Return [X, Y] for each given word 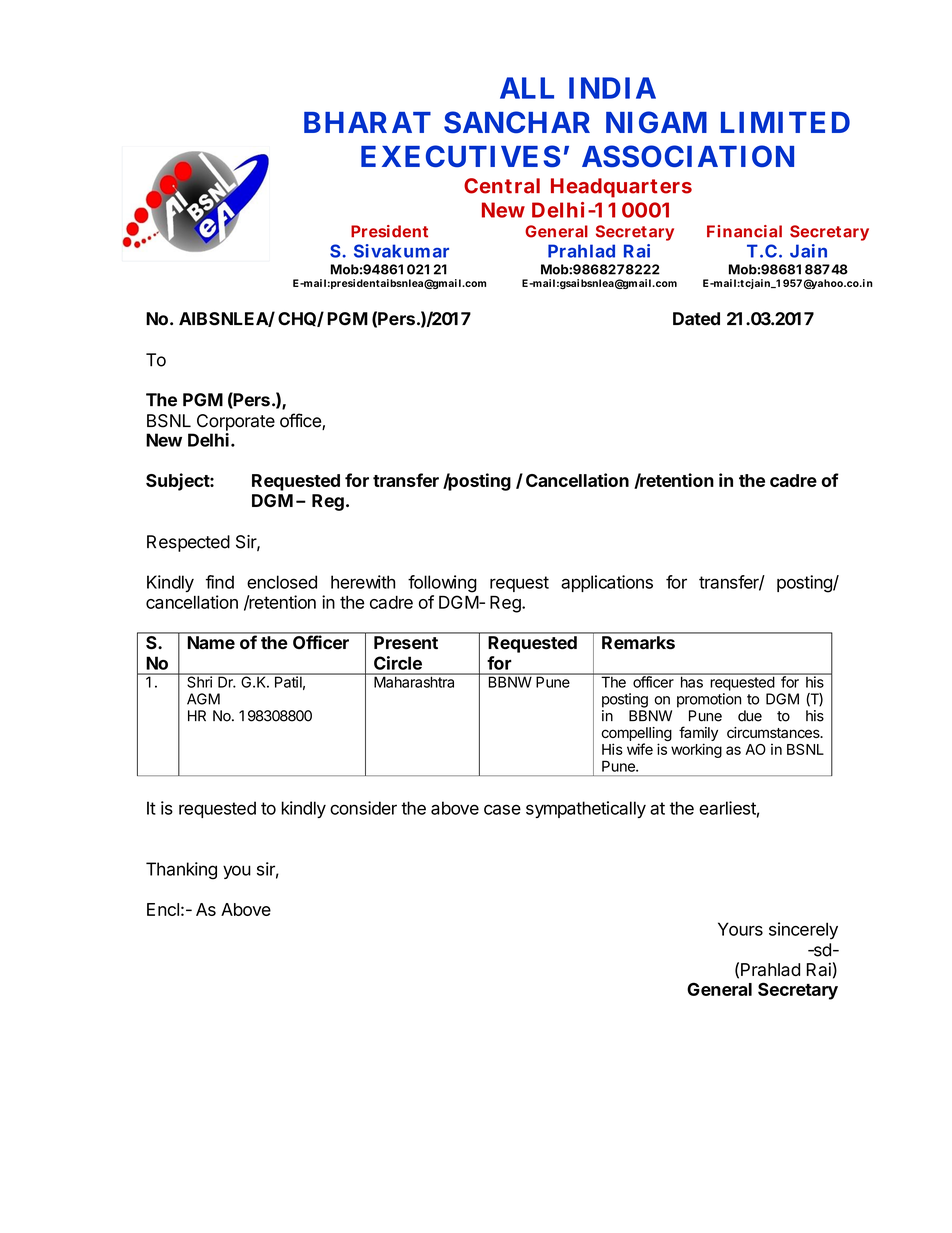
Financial [744, 231]
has [691, 681]
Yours [740, 929]
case [502, 809]
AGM [203, 699]
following [442, 584]
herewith [363, 582]
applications [607, 583]
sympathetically [586, 809]
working [696, 750]
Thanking [181, 871]
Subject [178, 482]
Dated [696, 319]
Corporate [236, 422]
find [220, 582]
